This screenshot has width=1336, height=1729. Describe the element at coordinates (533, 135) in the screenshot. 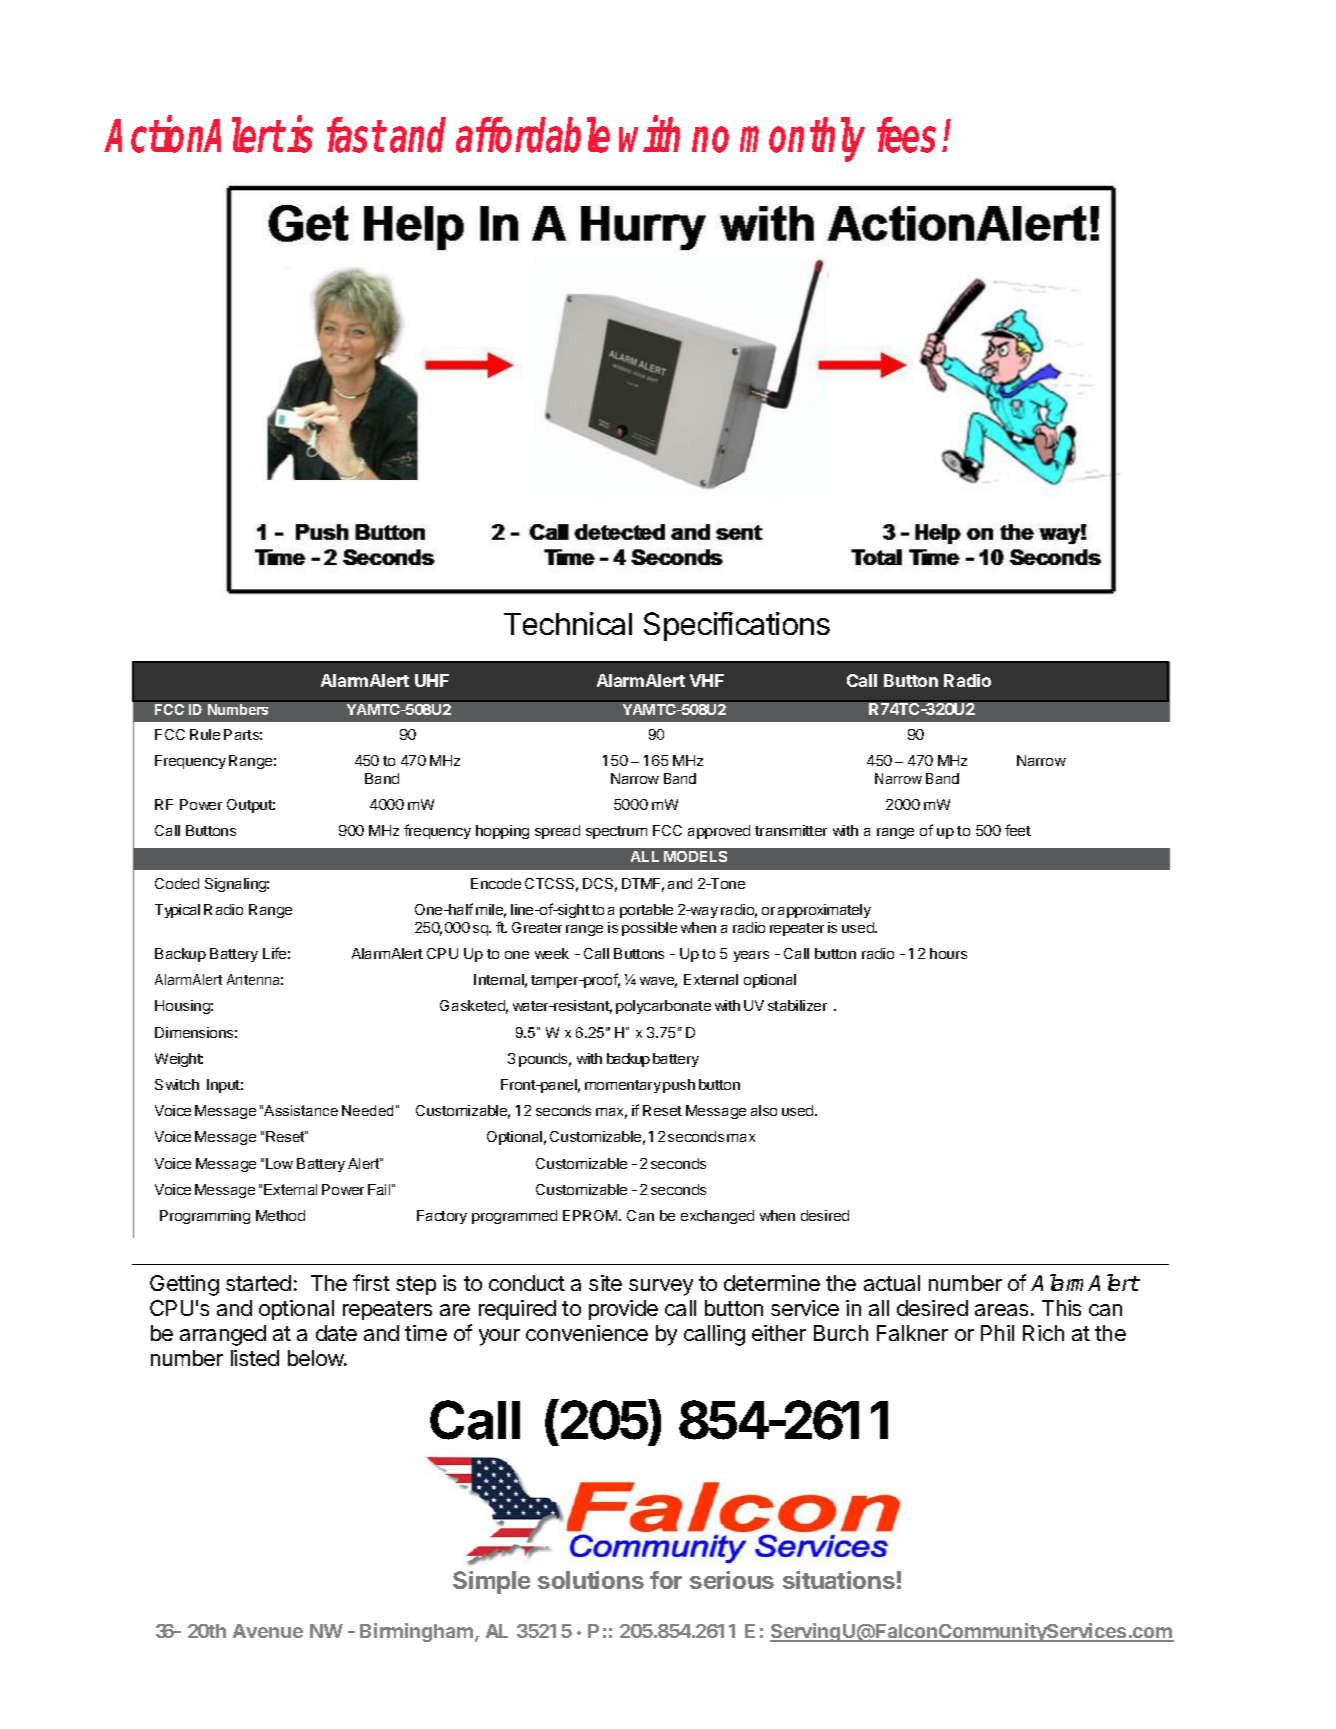

I see `affordable` at that location.
